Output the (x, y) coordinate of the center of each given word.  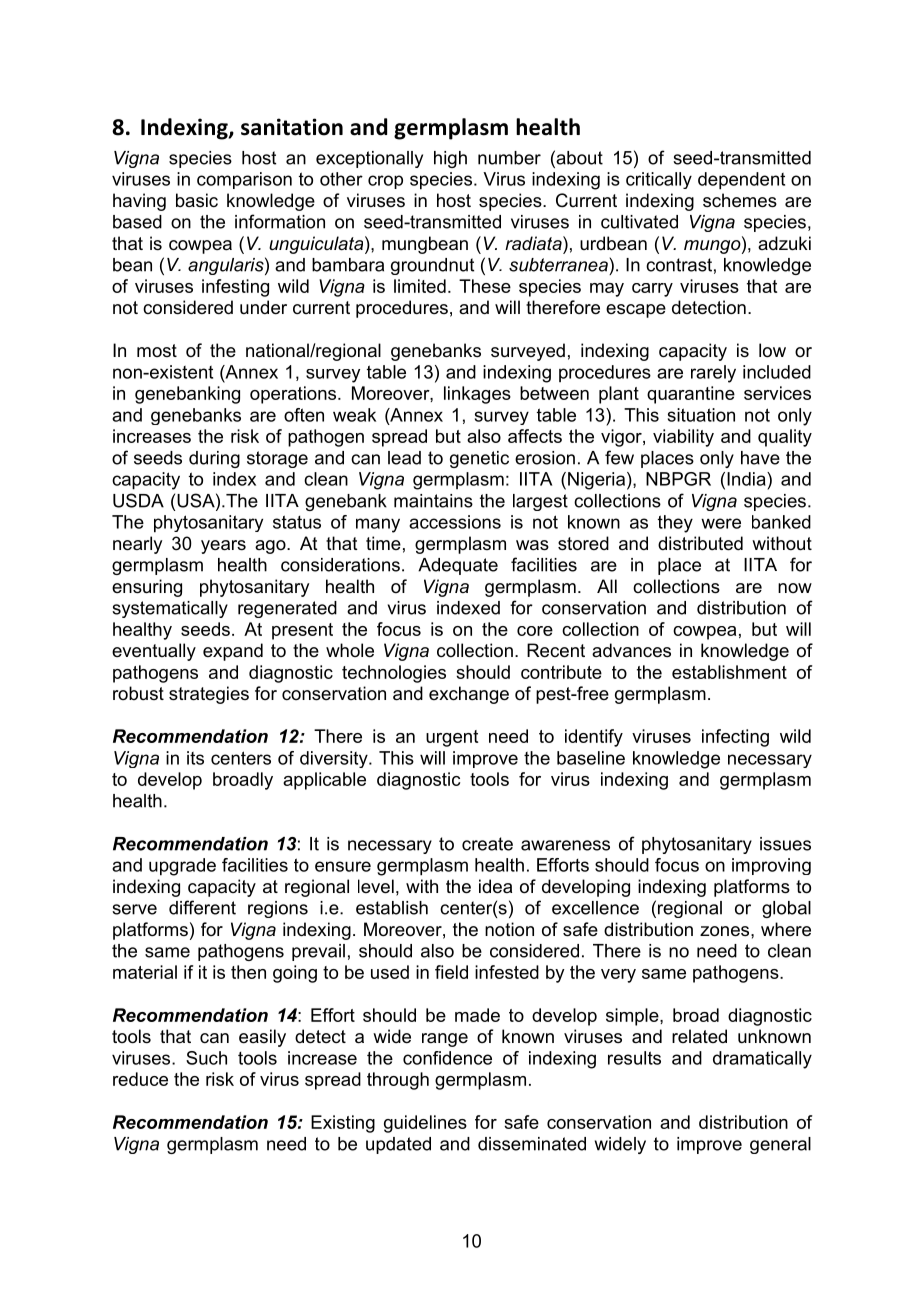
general (780, 1145)
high (450, 159)
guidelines (425, 1124)
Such (206, 1058)
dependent (741, 181)
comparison (244, 180)
